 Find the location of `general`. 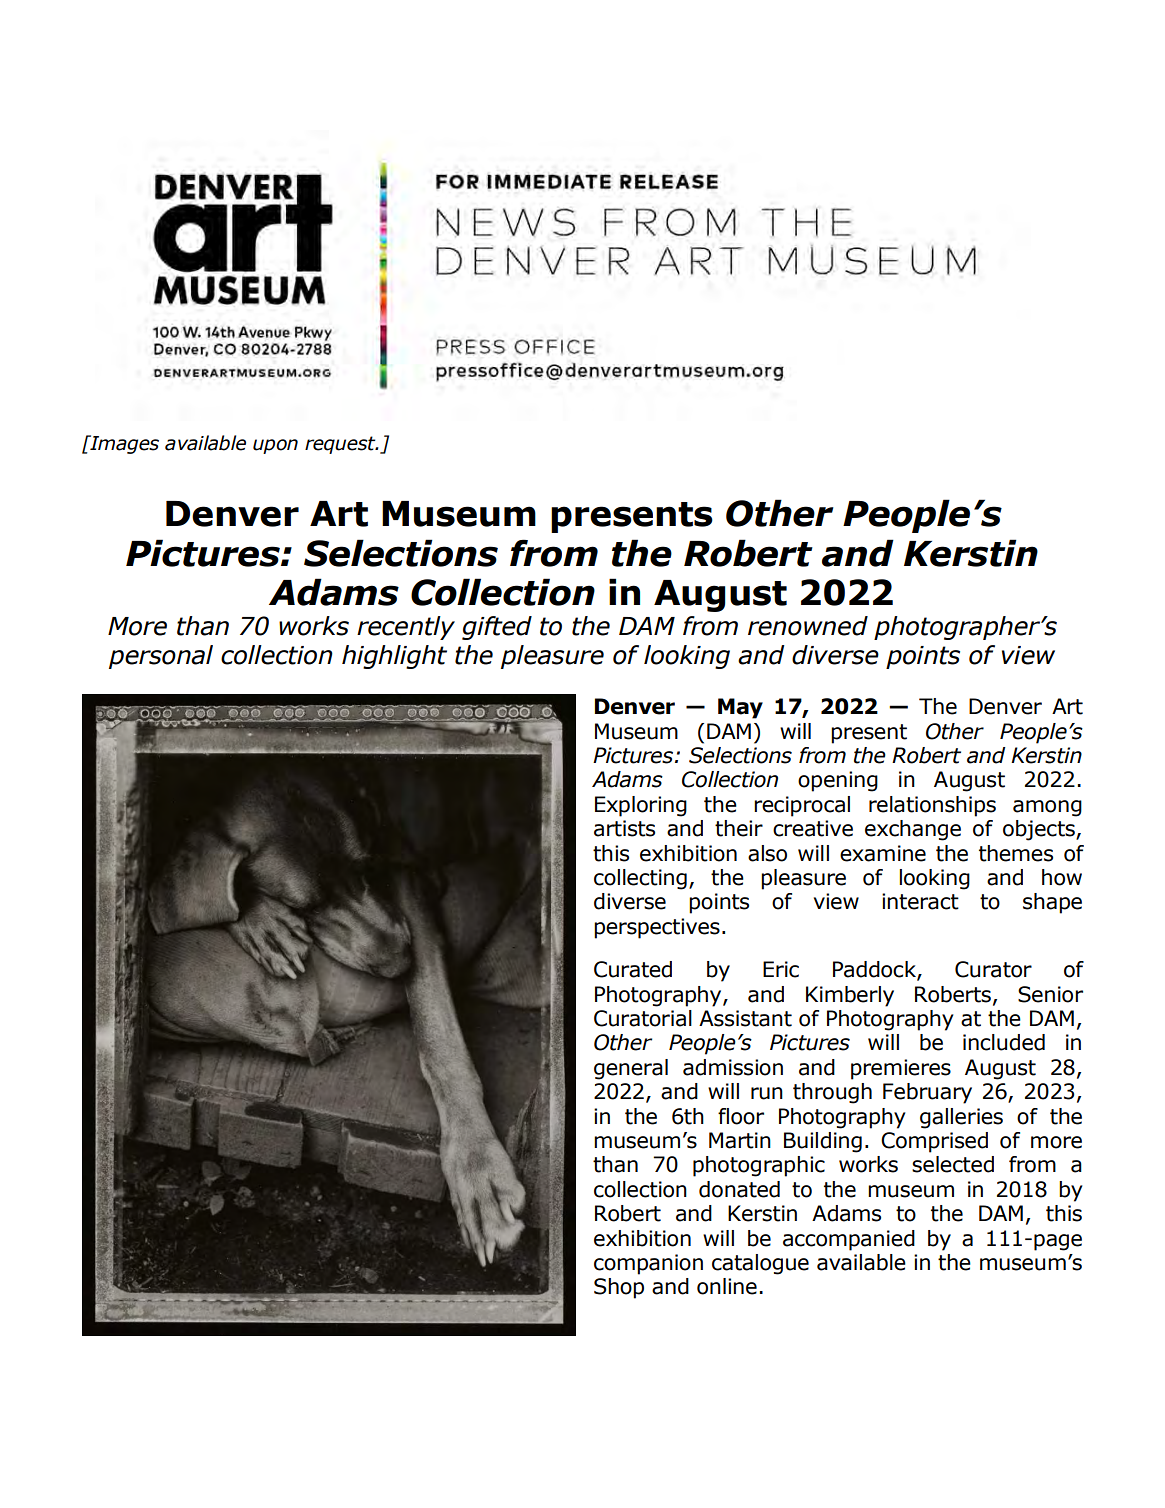

general is located at coordinates (631, 1069).
